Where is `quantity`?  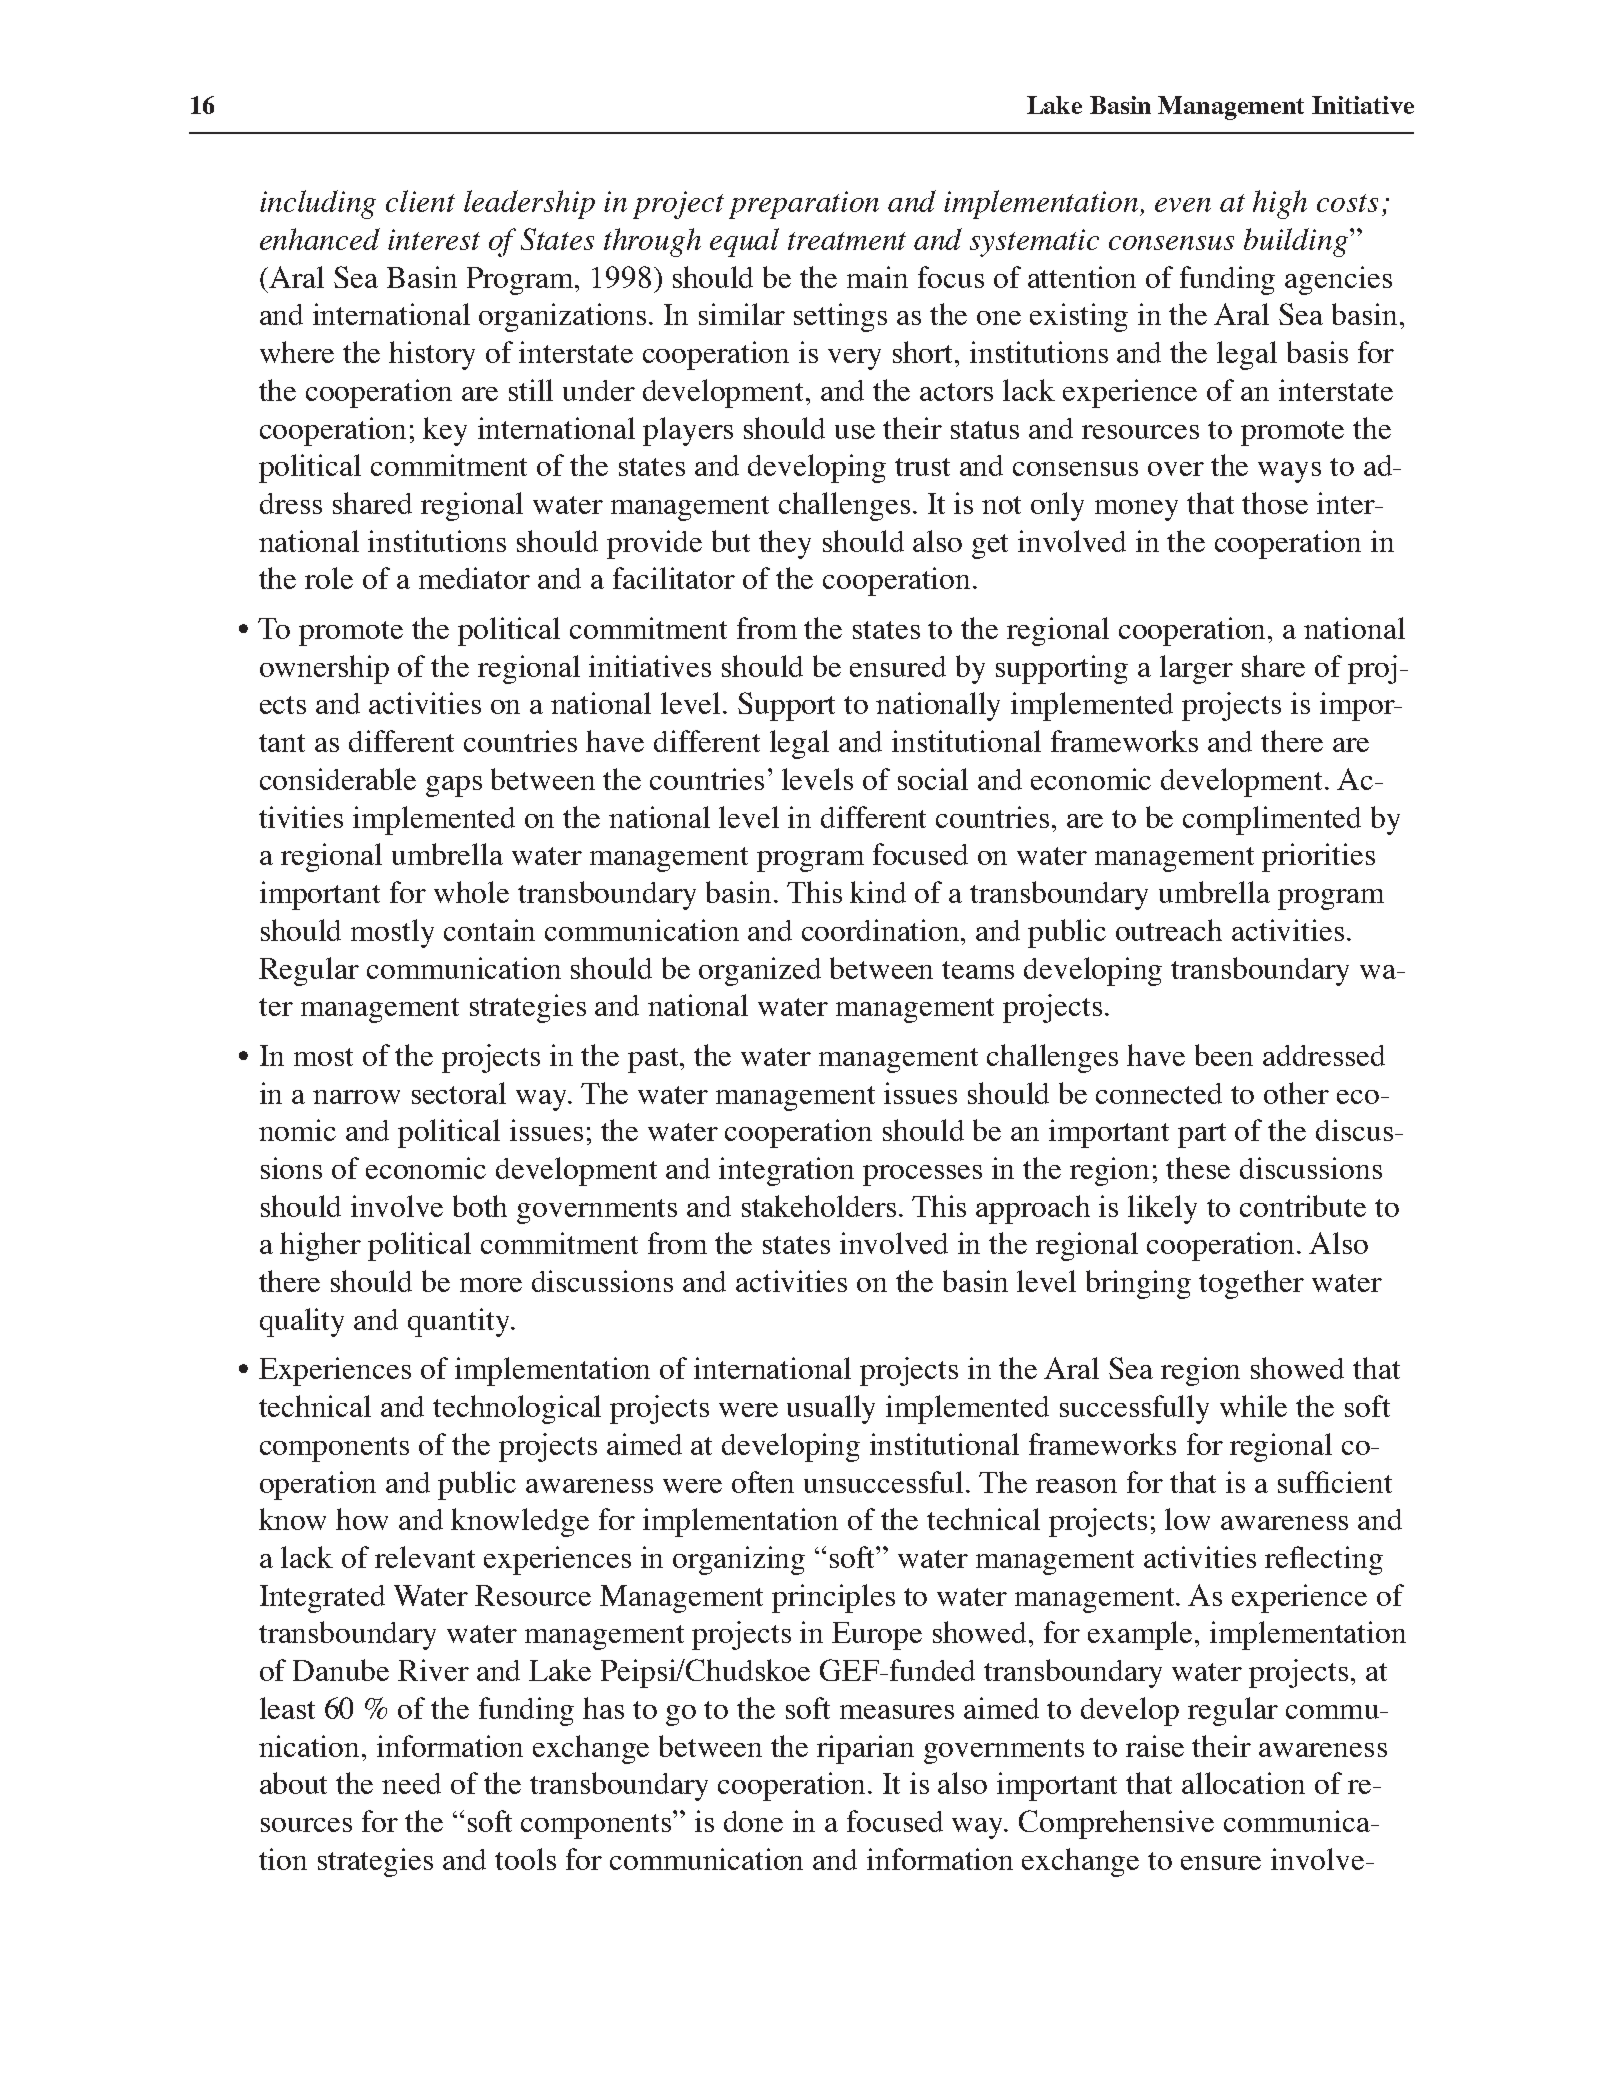
quantity is located at coordinates (460, 1322).
